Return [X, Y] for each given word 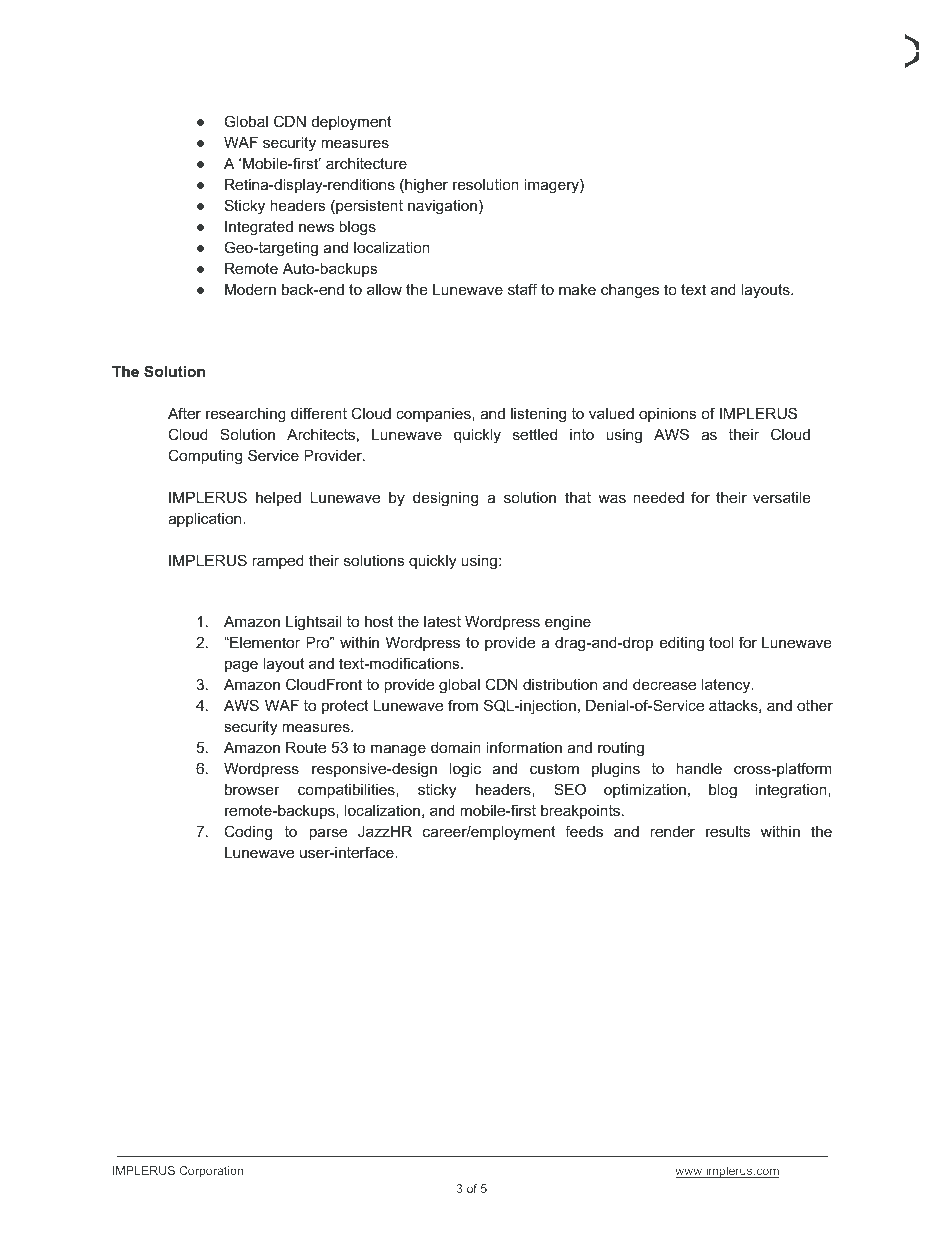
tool [721, 642]
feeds [584, 831]
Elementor [264, 642]
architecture [366, 163]
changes [630, 291]
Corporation [211, 1172]
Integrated [259, 228]
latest [442, 621]
